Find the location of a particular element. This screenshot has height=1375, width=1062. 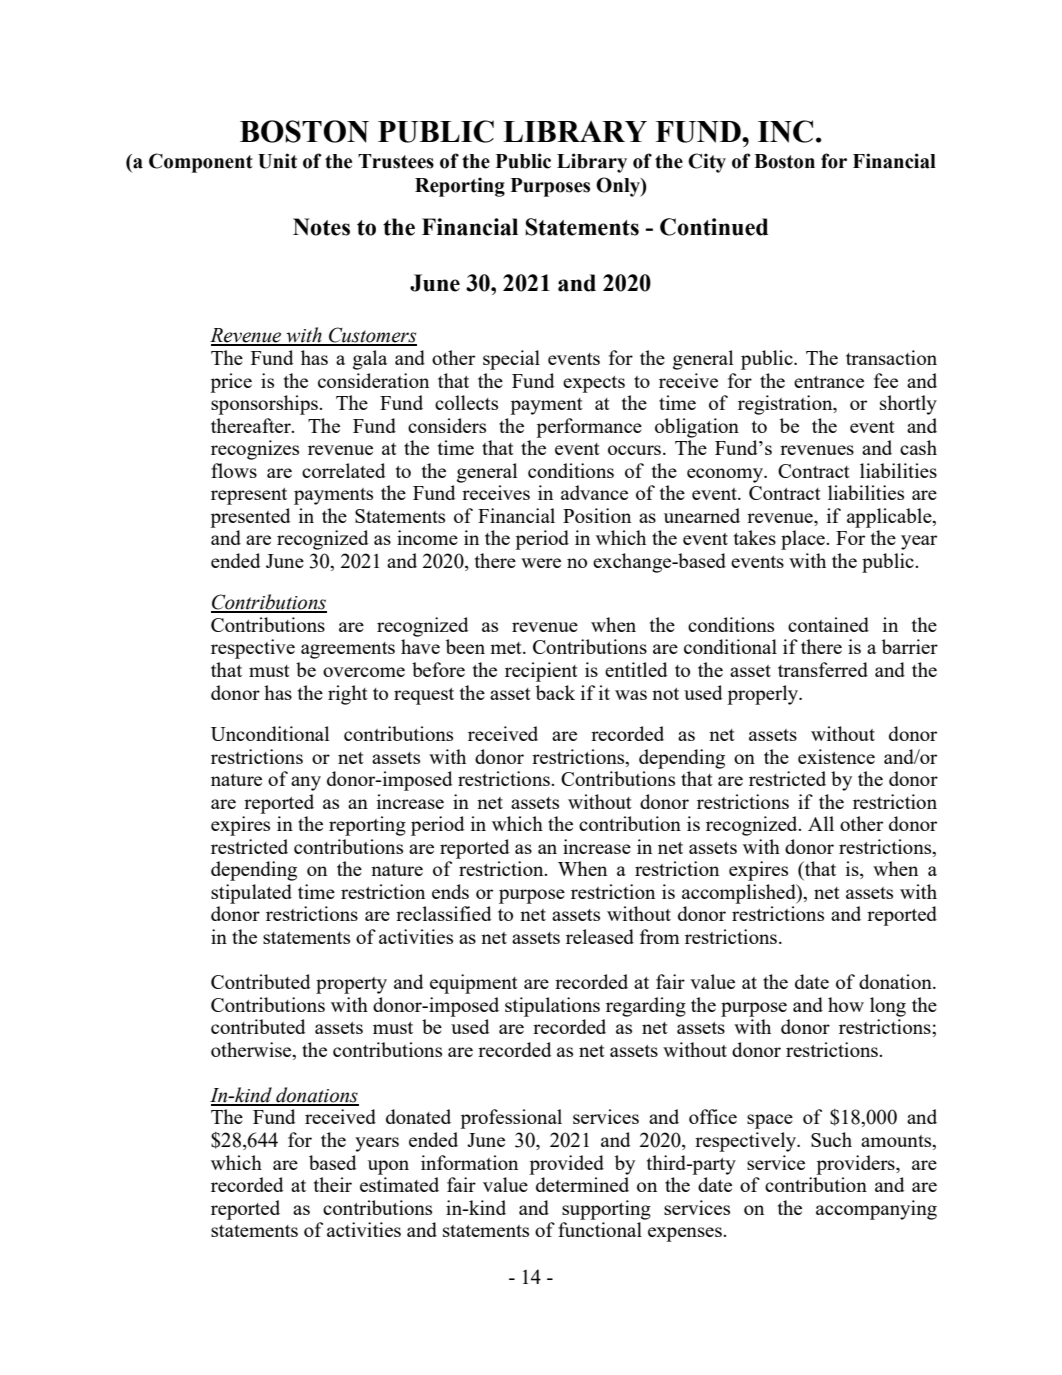

Unit is located at coordinates (277, 161).
